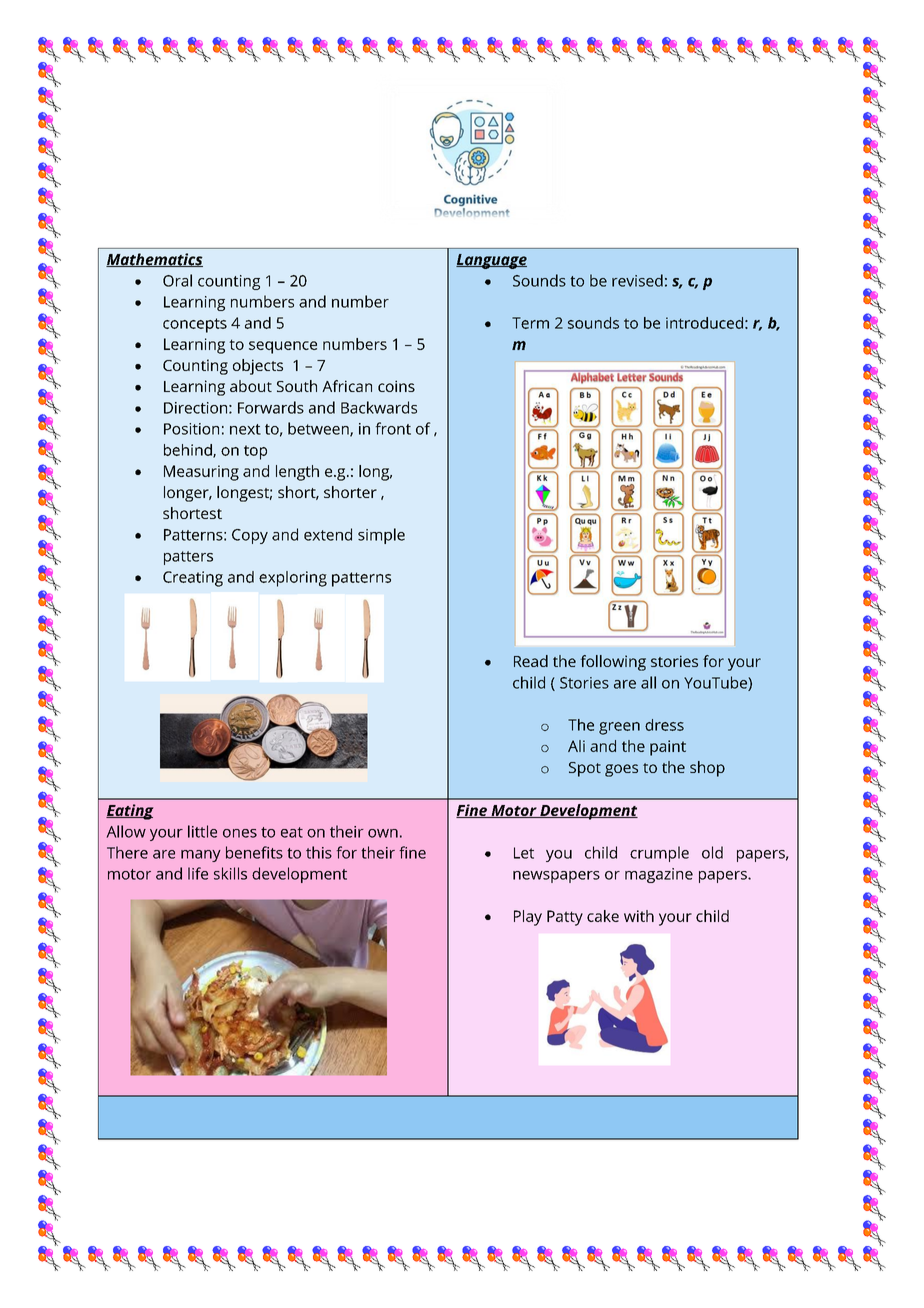  I want to click on introduced, so click(704, 323).
